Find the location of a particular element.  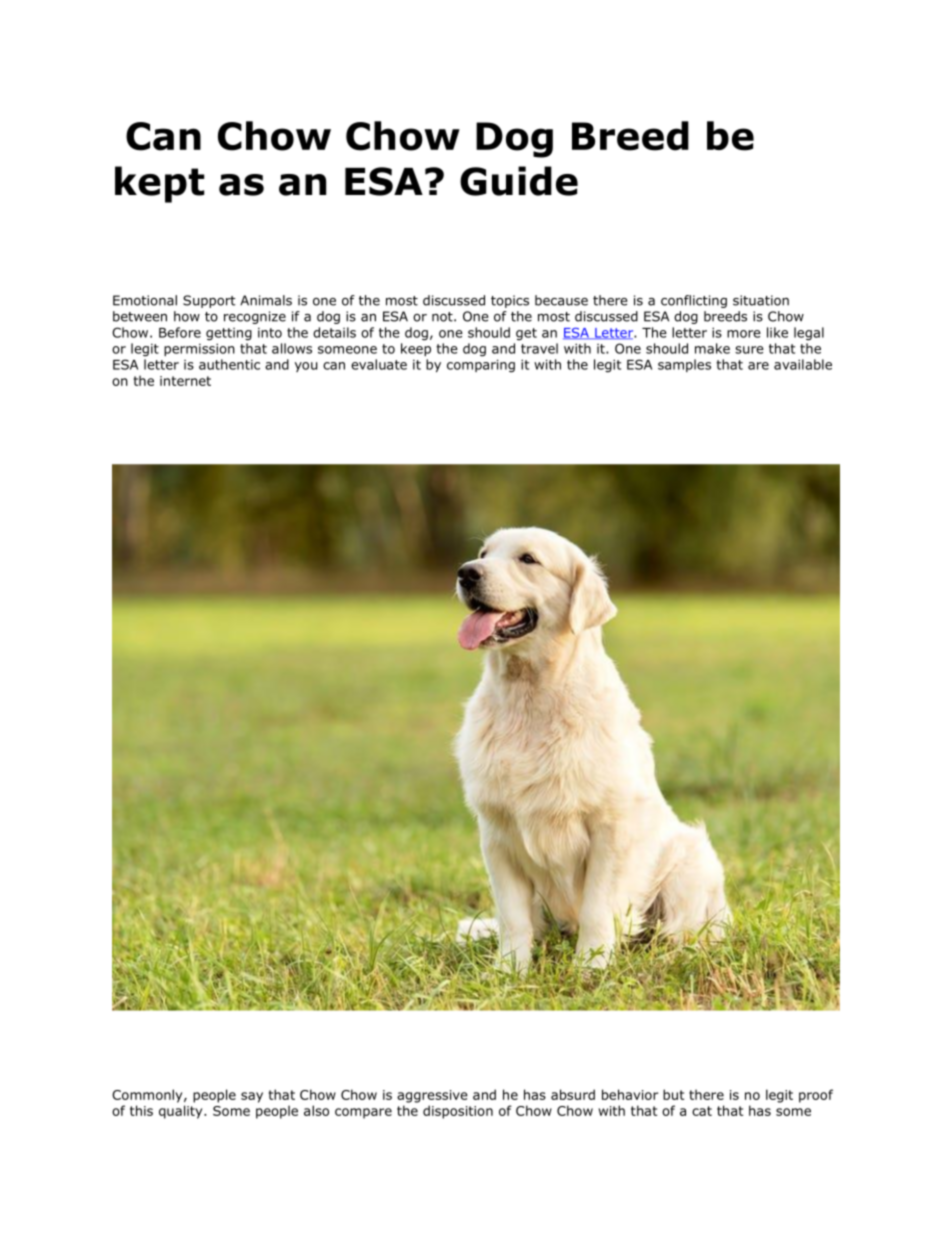

say is located at coordinates (252, 1097).
